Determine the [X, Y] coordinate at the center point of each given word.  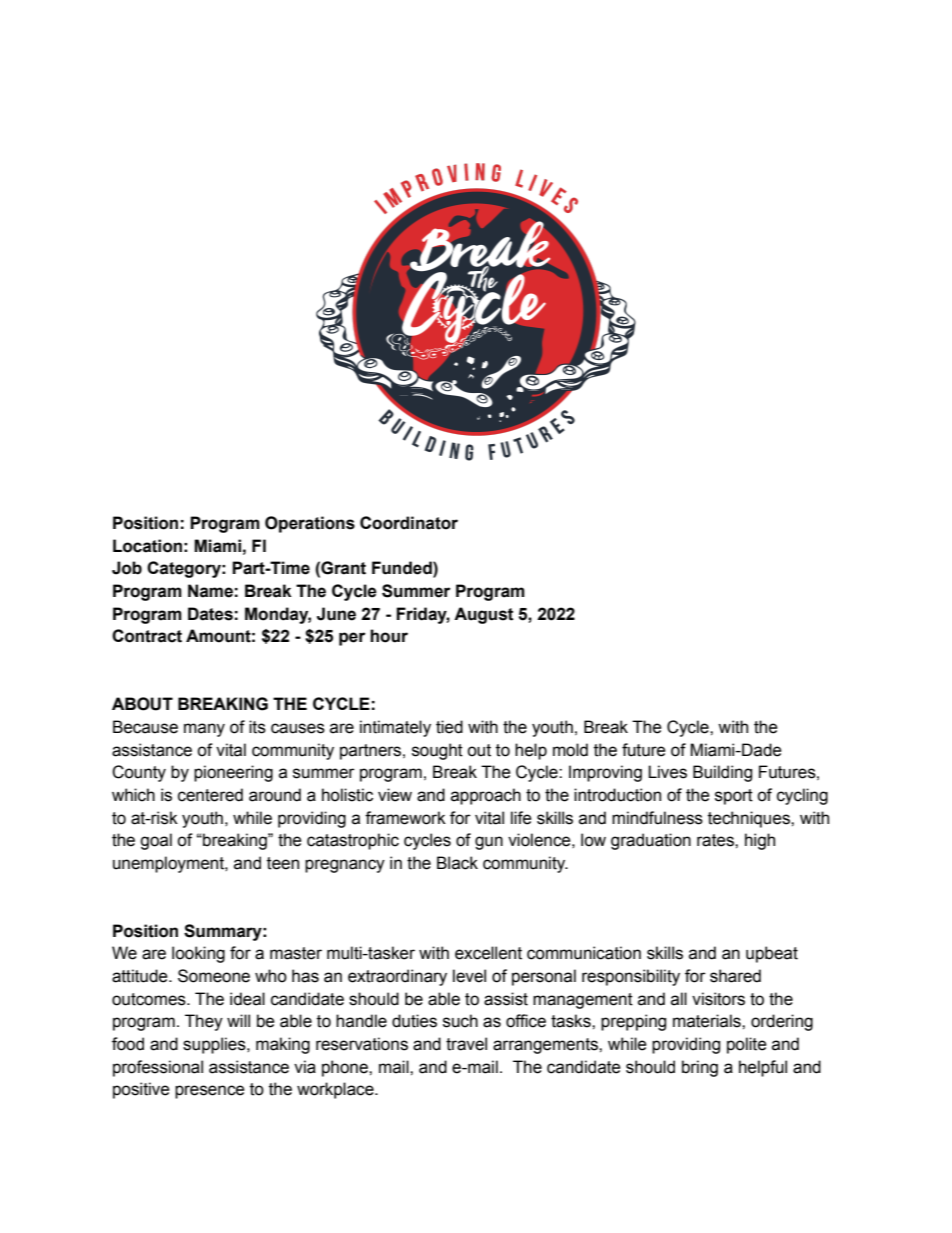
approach [486, 796]
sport [734, 797]
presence [210, 1092]
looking [198, 954]
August [484, 615]
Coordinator [409, 523]
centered [210, 795]
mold [570, 750]
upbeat [772, 954]
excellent [488, 953]
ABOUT [142, 704]
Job [127, 568]
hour [389, 636]
